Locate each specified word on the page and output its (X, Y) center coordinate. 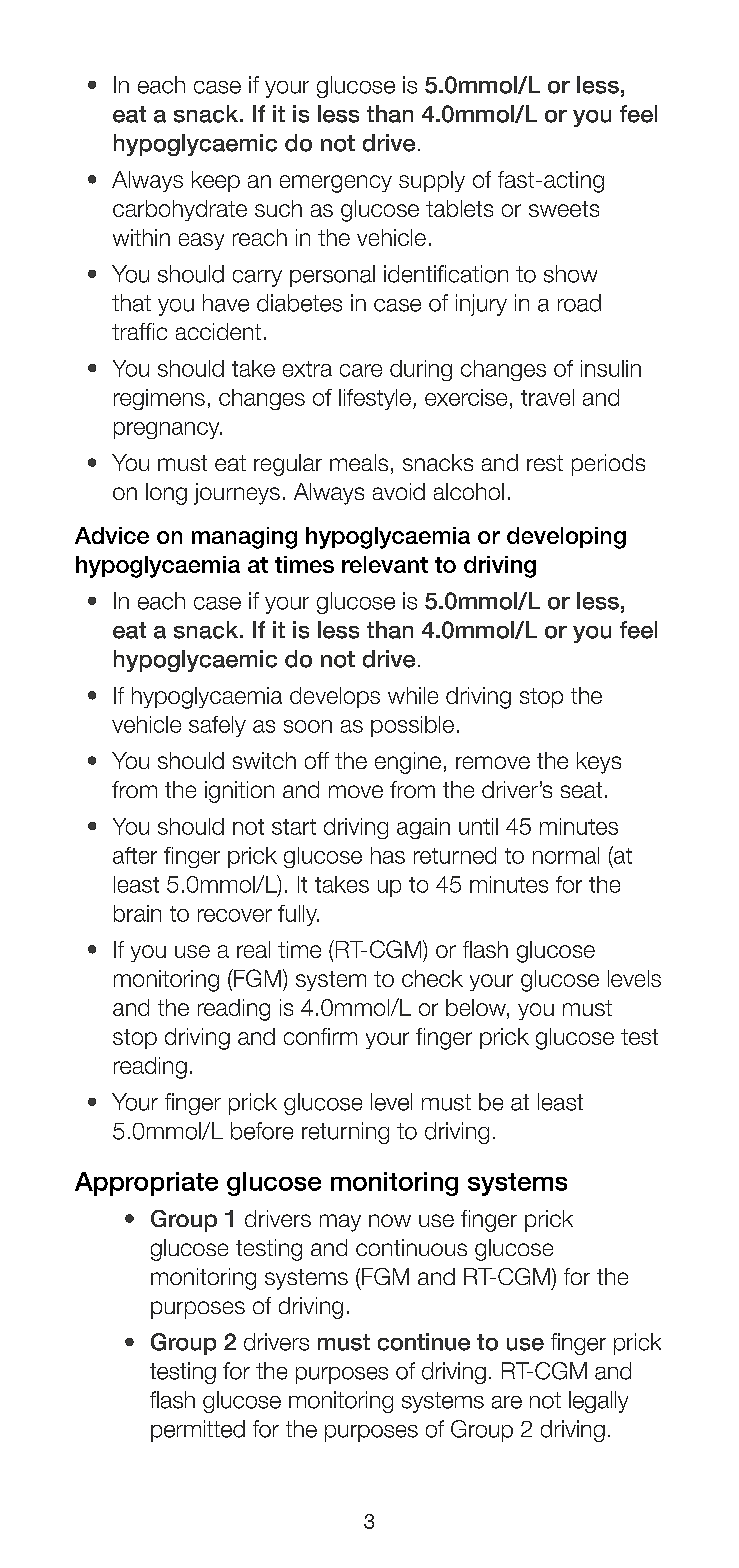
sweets (564, 209)
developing (566, 538)
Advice (112, 535)
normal (566, 855)
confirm (320, 1036)
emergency (336, 184)
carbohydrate (180, 210)
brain (137, 913)
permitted (198, 1431)
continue (424, 1342)
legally (598, 1402)
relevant (385, 564)
